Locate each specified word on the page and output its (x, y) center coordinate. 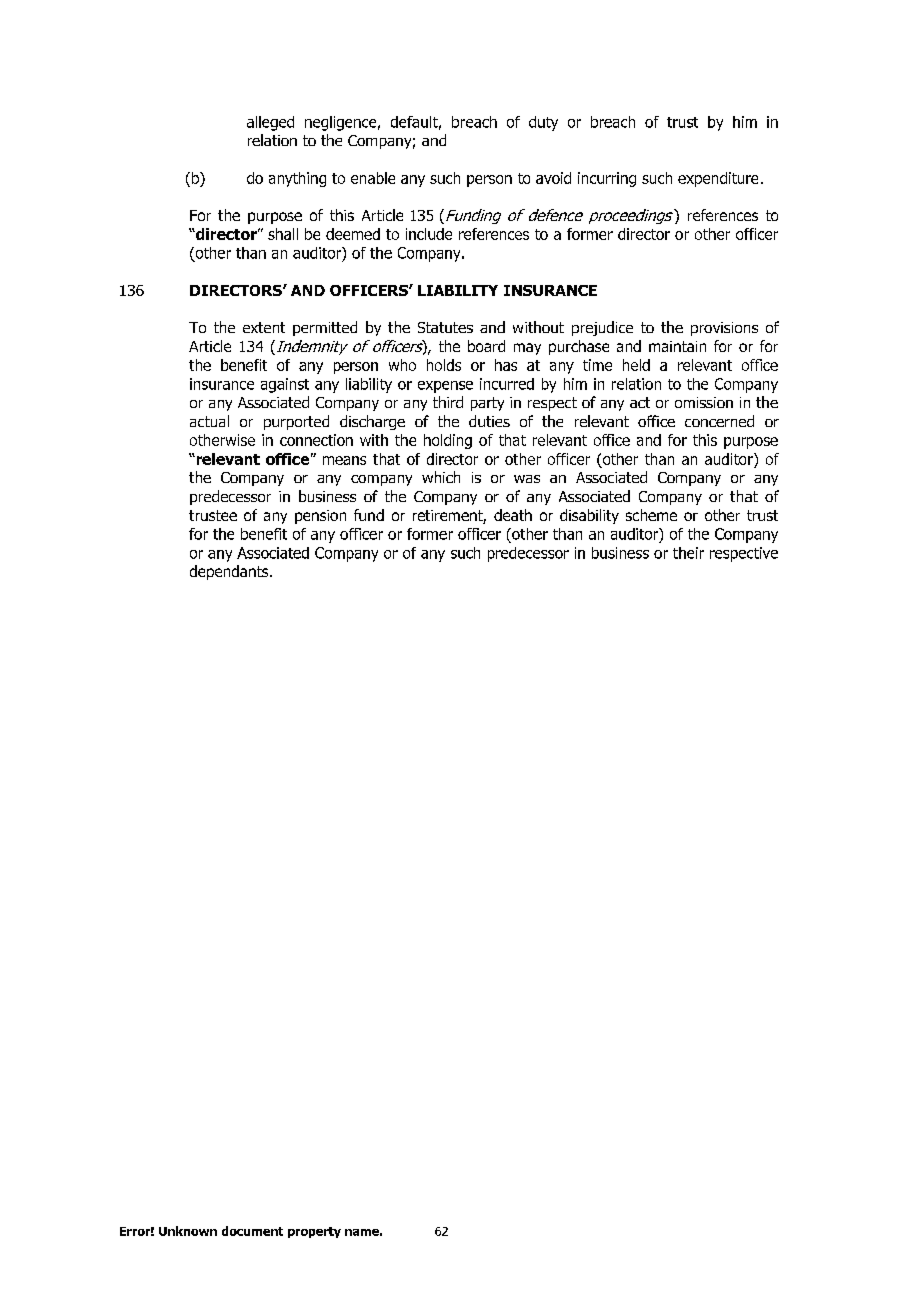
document (252, 1231)
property (314, 1232)
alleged (270, 123)
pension (320, 517)
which (441, 477)
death (513, 515)
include (429, 234)
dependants (230, 572)
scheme (651, 515)
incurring (607, 179)
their (688, 553)
